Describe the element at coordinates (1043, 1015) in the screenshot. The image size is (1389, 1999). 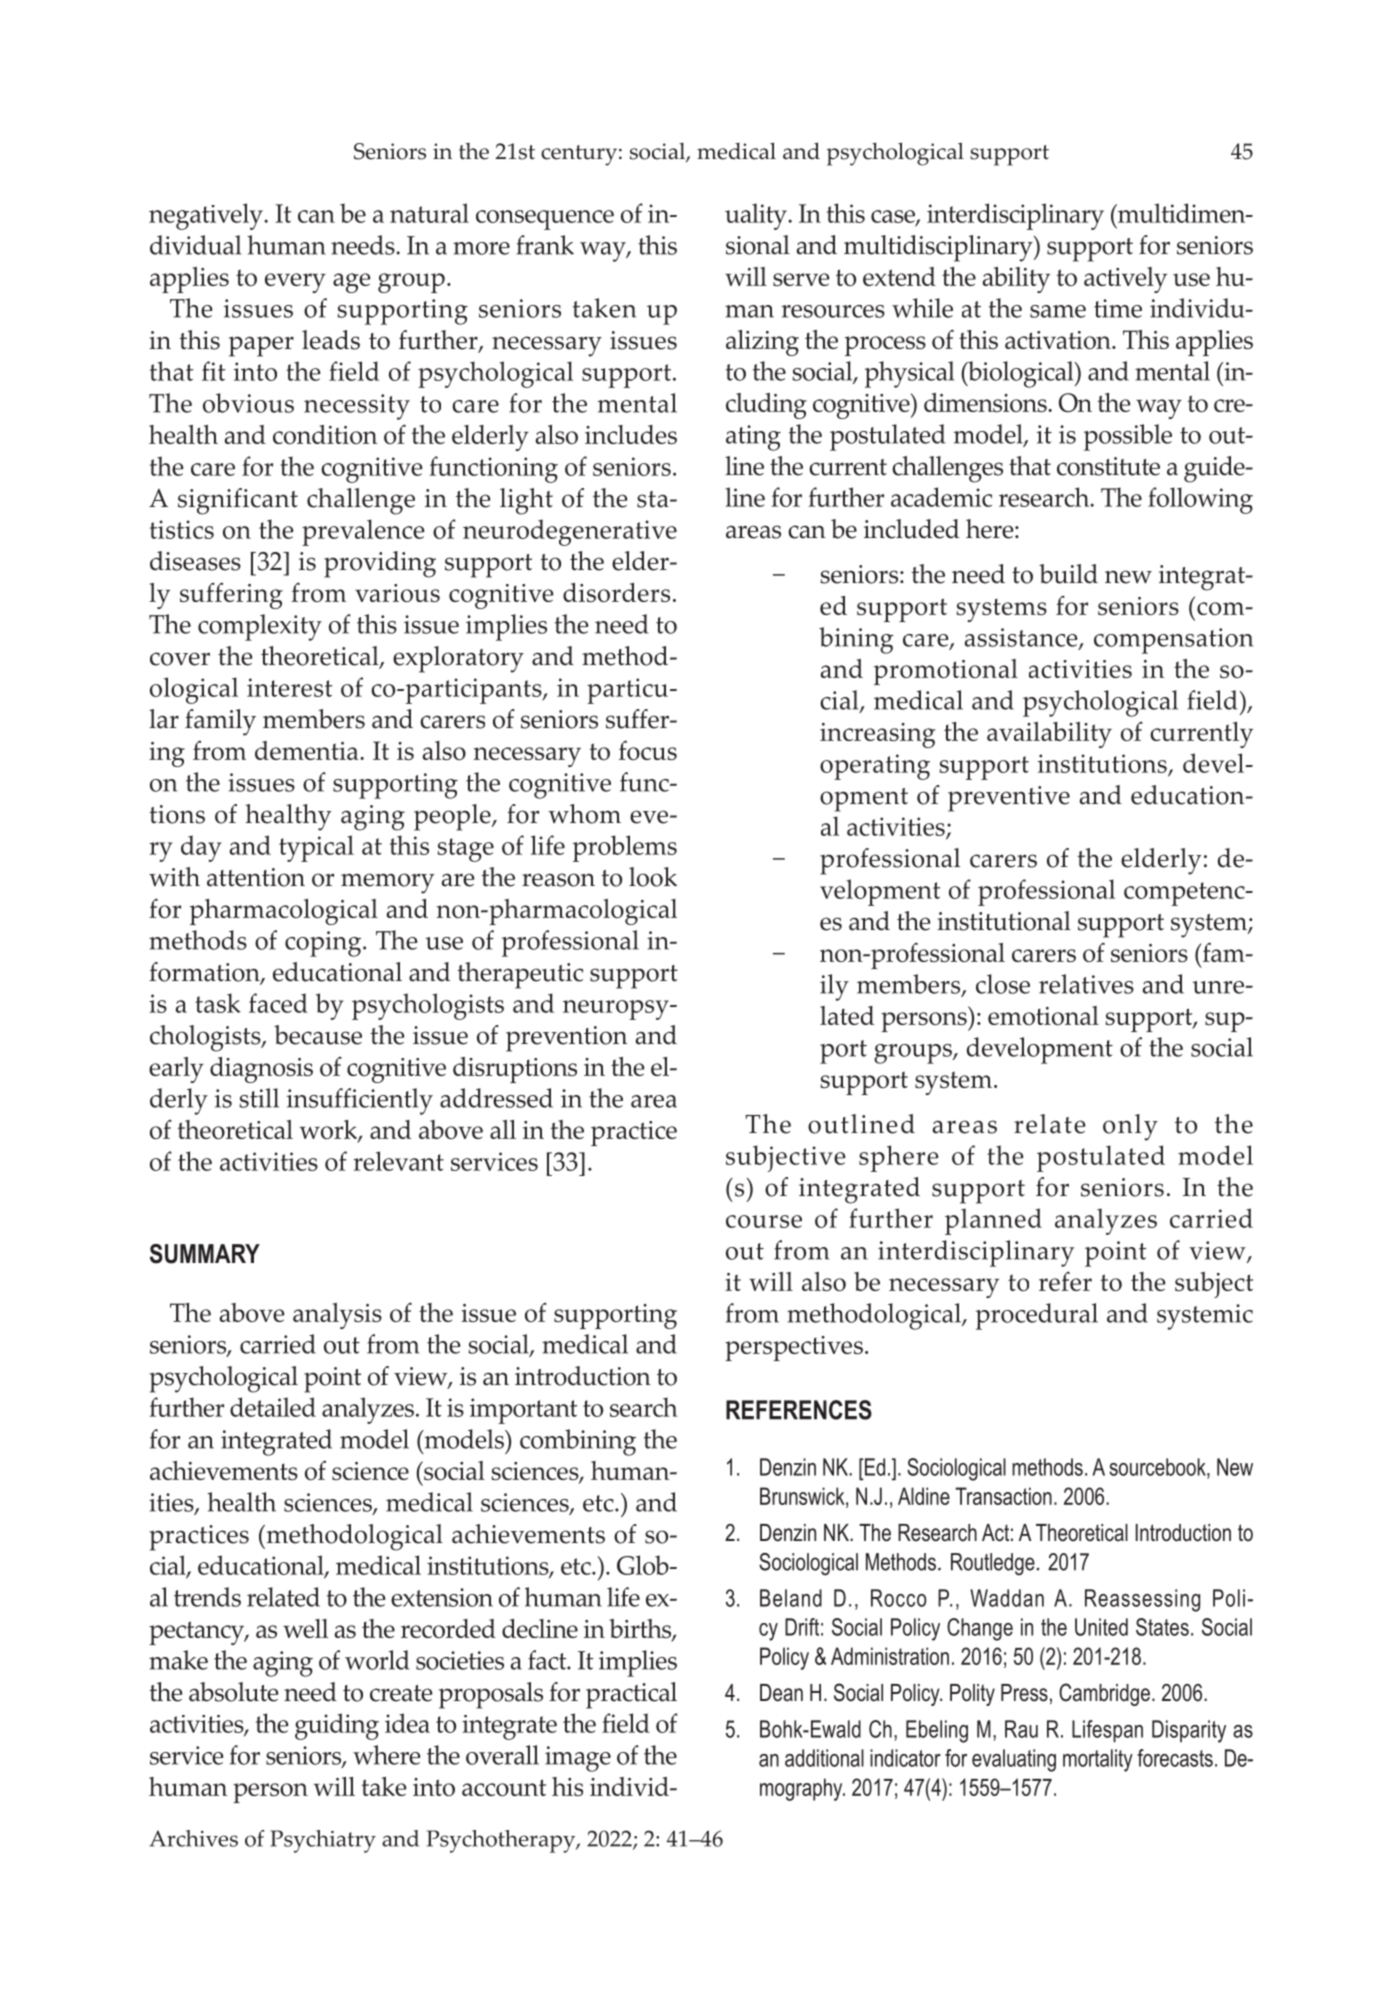
I see `emotional` at that location.
